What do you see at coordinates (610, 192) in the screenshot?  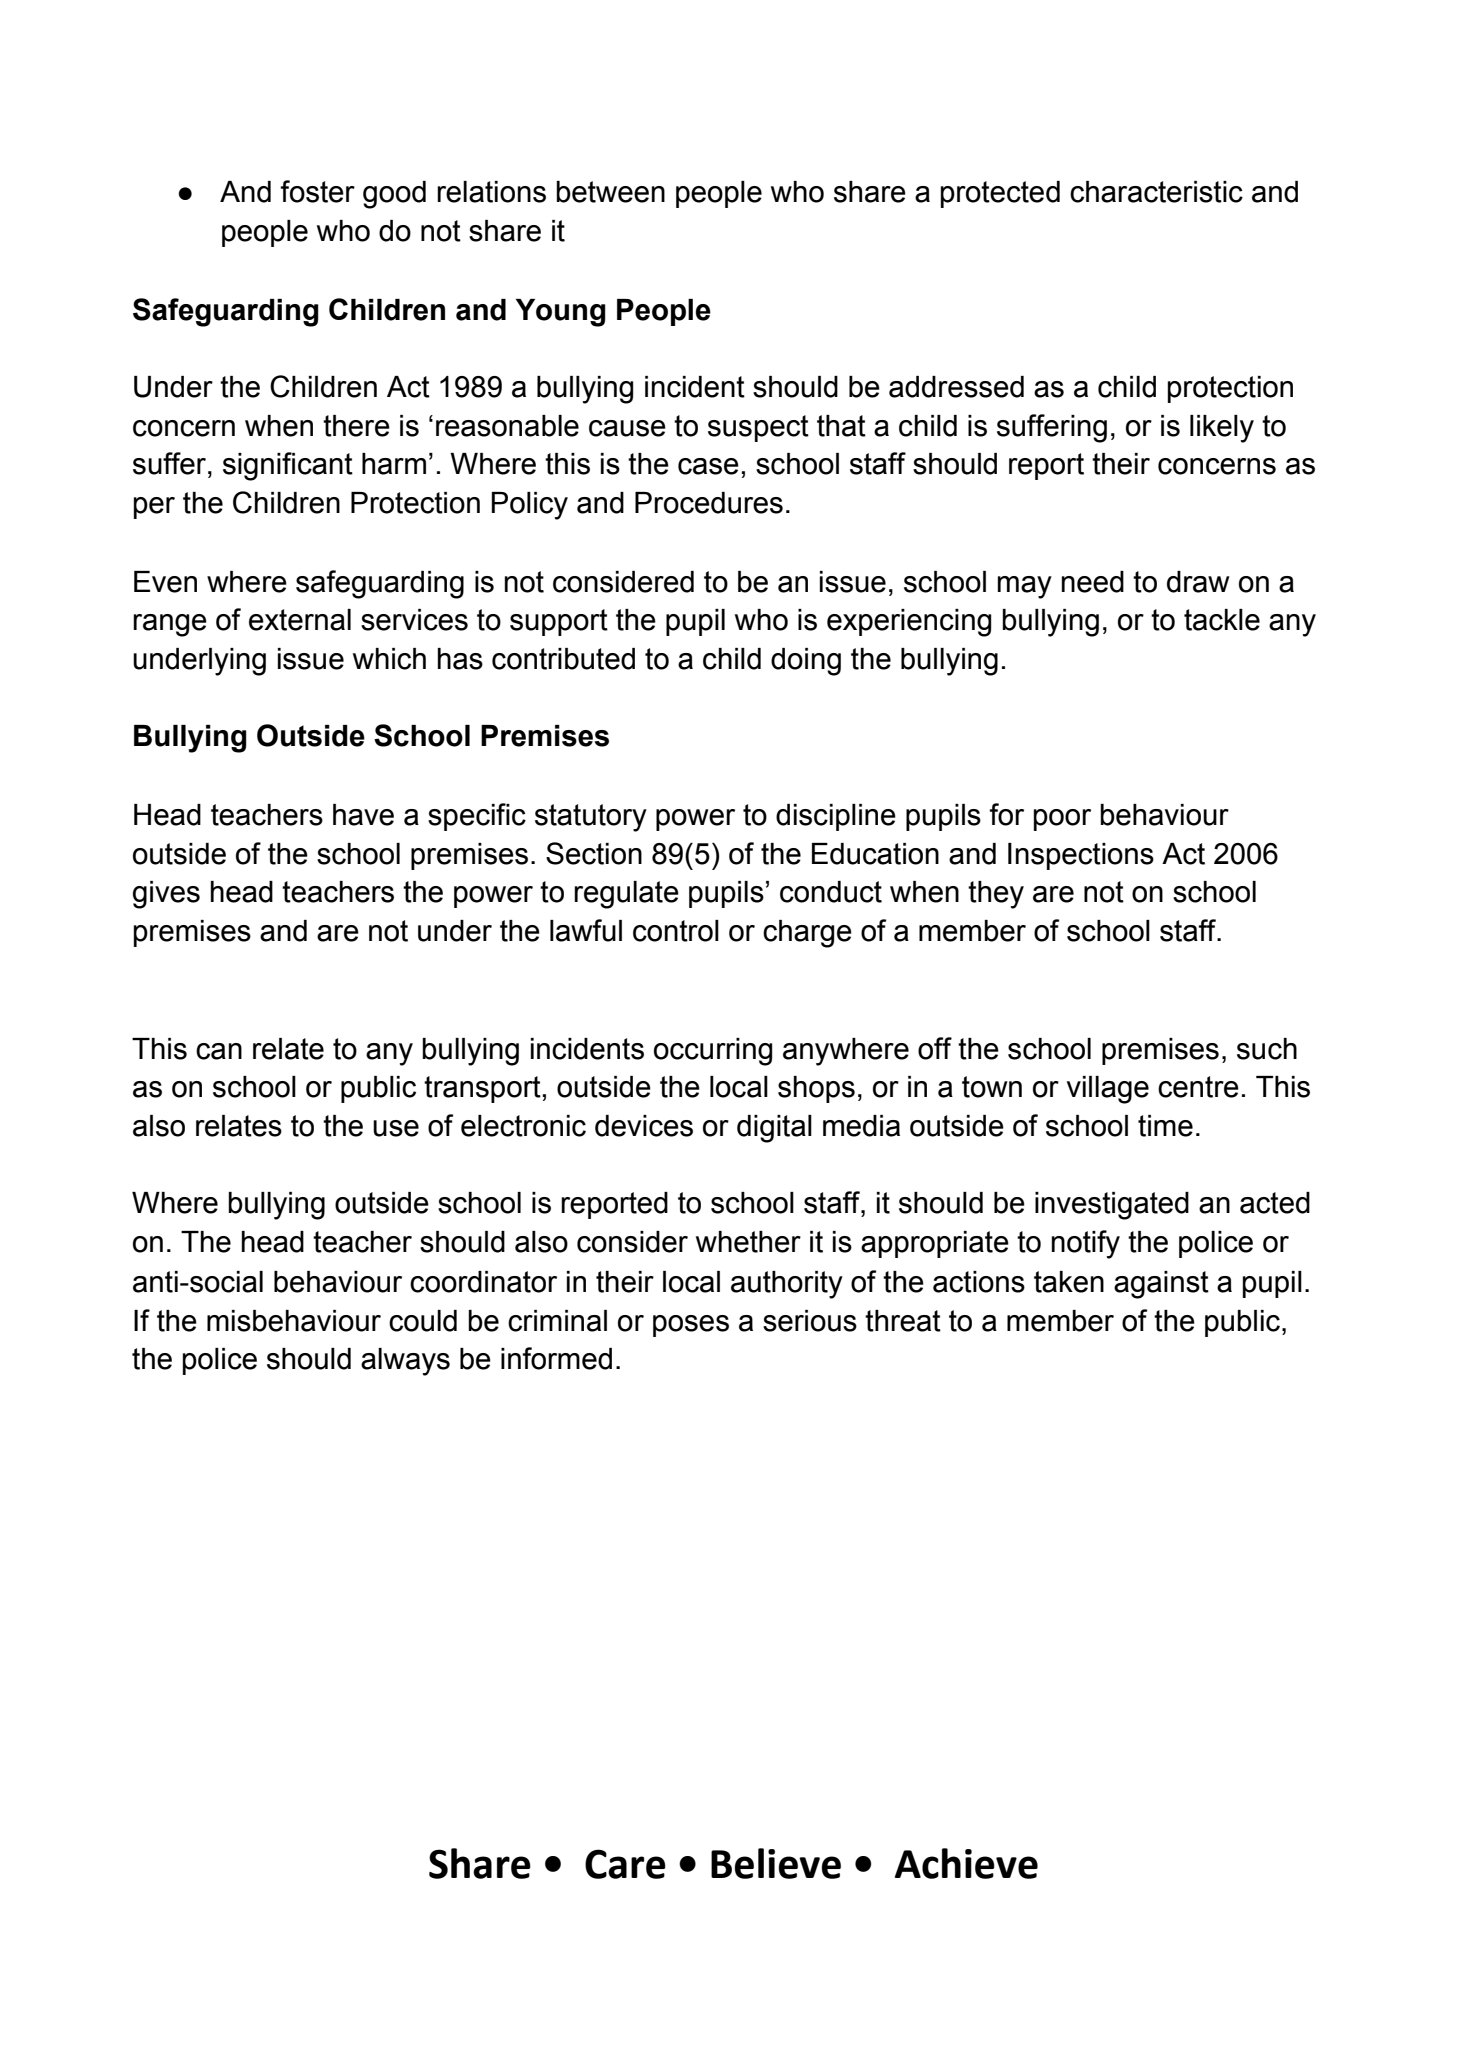 I see `between` at bounding box center [610, 192].
